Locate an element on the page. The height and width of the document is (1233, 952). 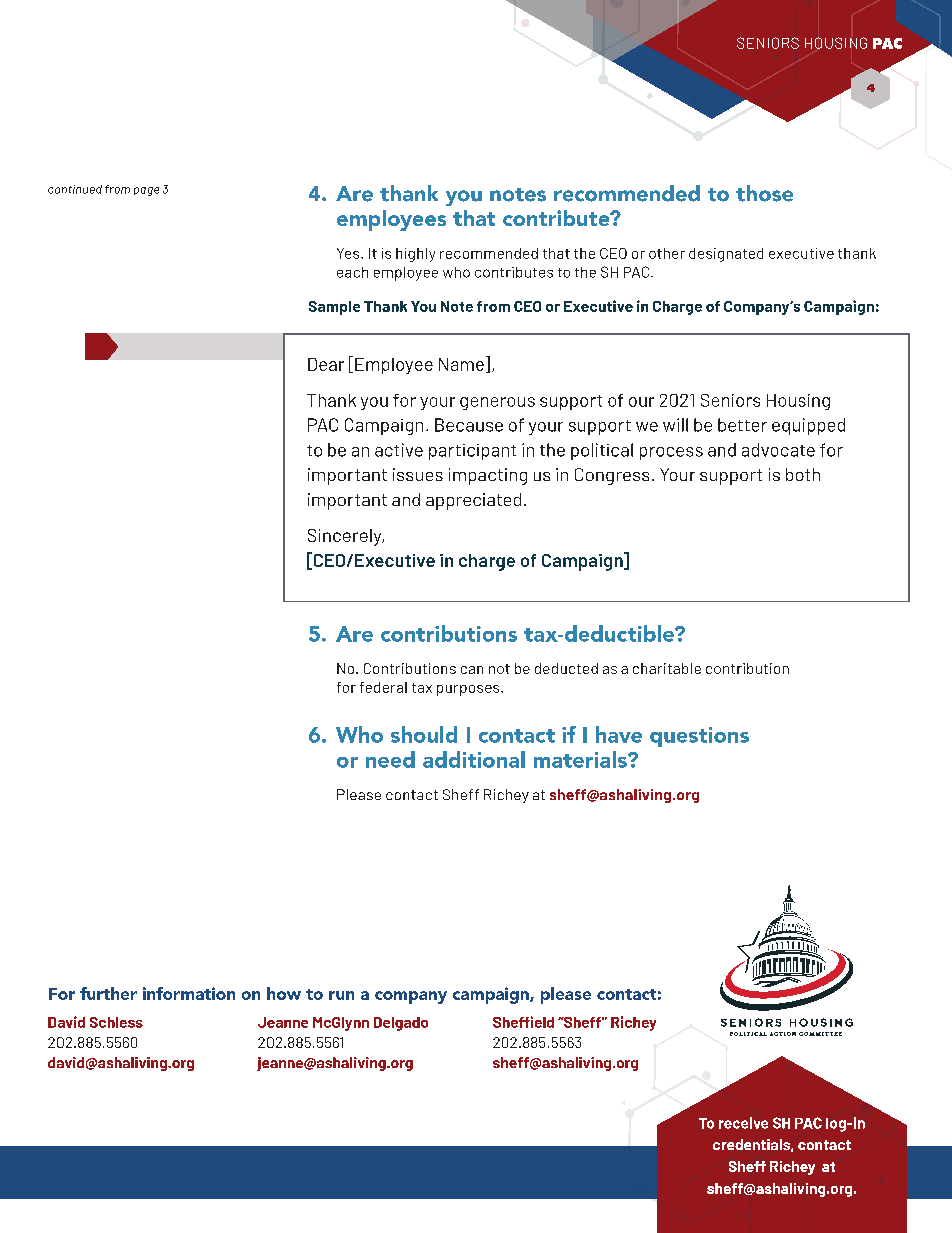
additional is located at coordinates (474, 759).
